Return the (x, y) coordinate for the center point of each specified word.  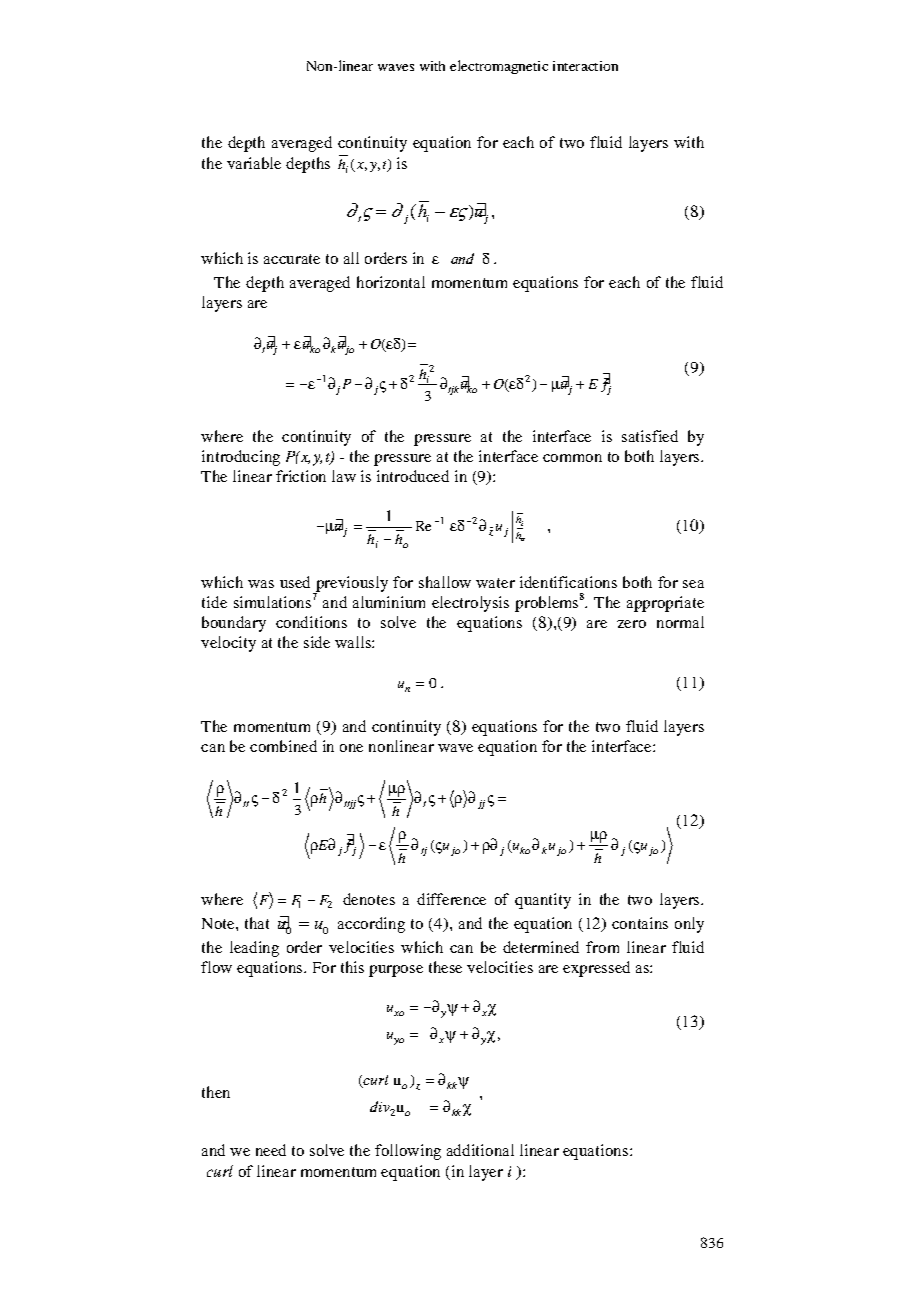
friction (301, 476)
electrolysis (470, 604)
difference (451, 899)
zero (631, 624)
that (257, 923)
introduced (413, 476)
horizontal (391, 282)
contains (640, 923)
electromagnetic (499, 67)
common (572, 458)
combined (283, 746)
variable (254, 163)
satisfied (650, 436)
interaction (585, 66)
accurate (292, 259)
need (271, 1150)
